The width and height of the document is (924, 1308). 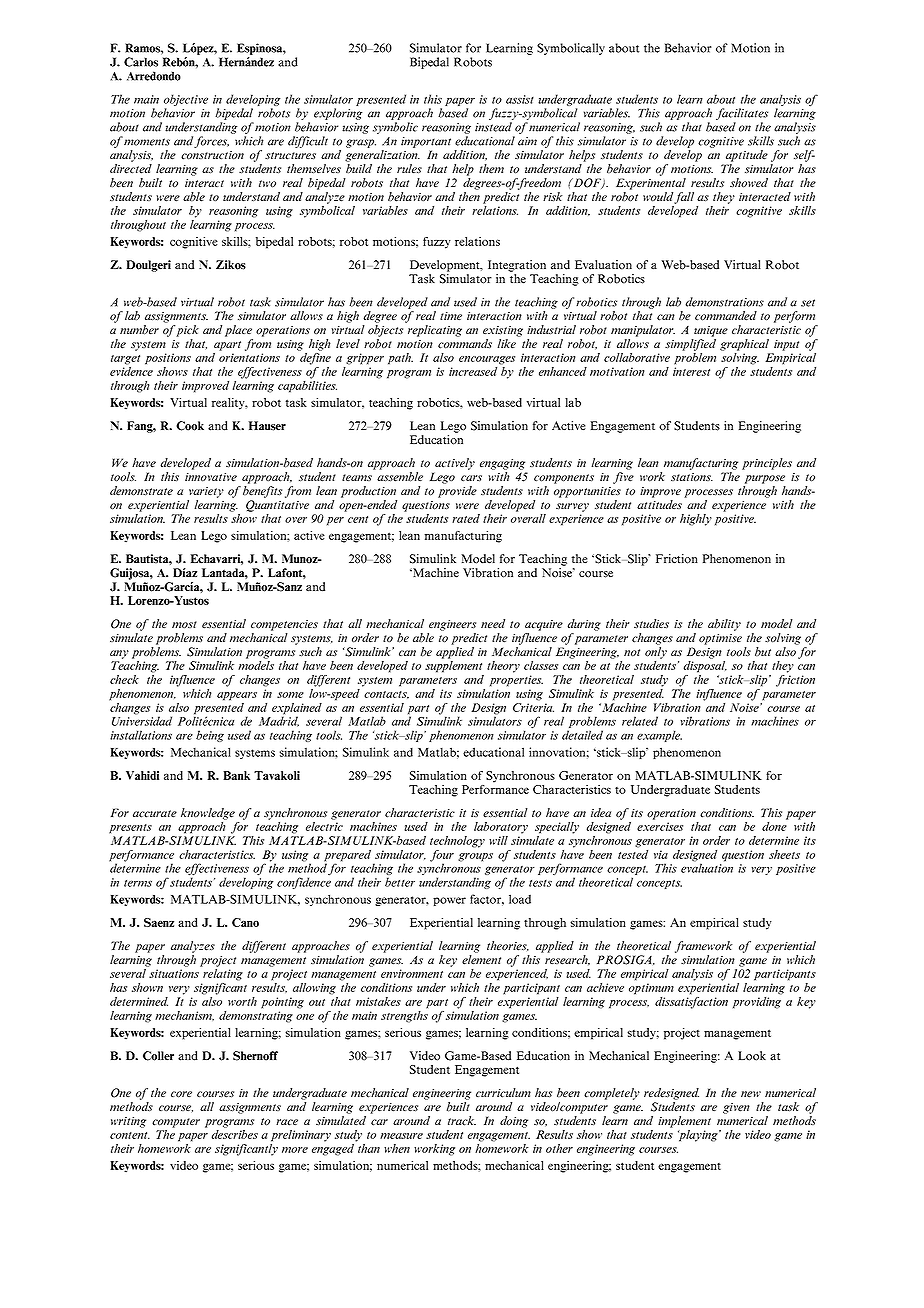 What do you see at coordinates (493, 127) in the document?
I see `instead` at bounding box center [493, 127].
